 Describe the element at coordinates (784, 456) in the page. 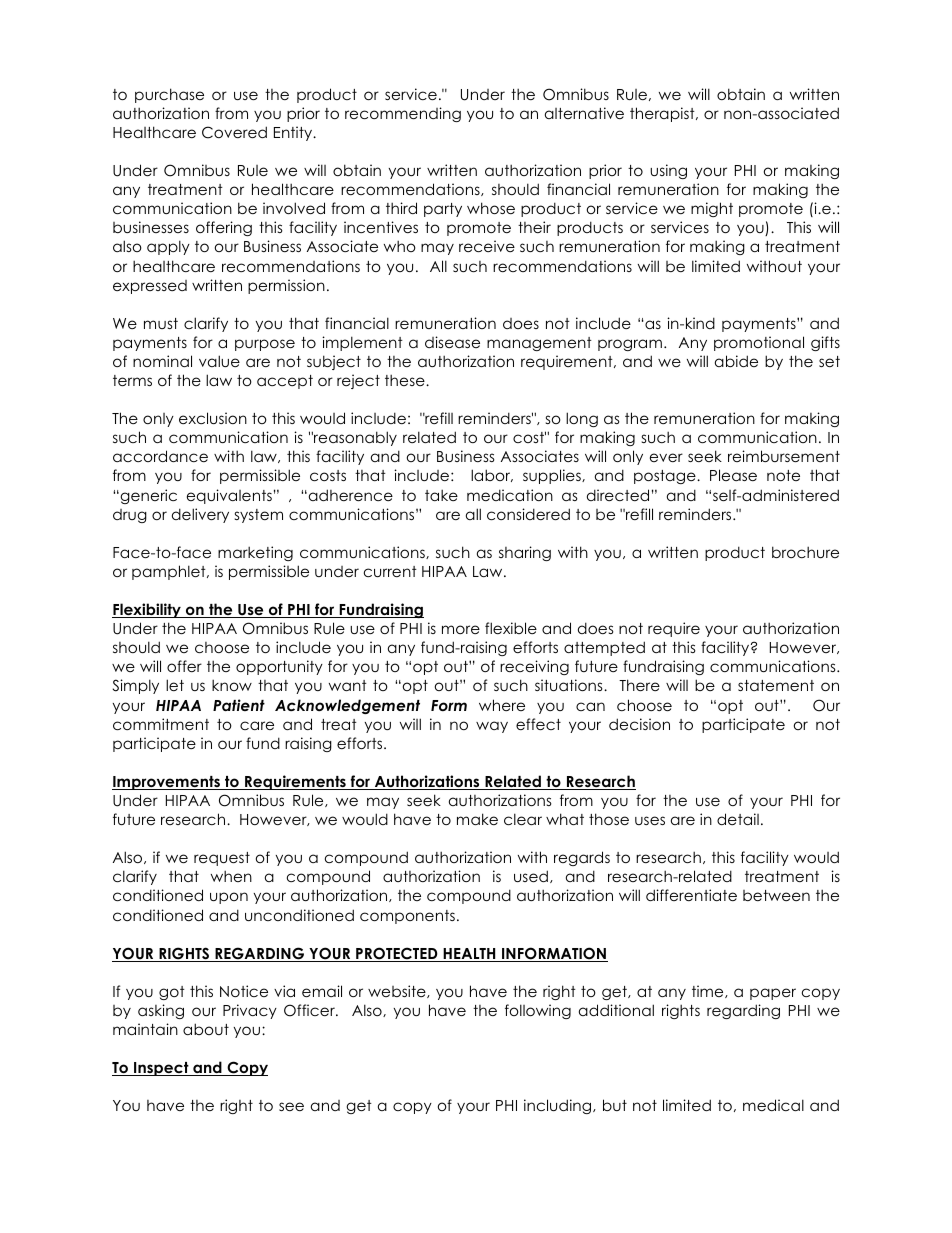

I see `reimbursement` at that location.
